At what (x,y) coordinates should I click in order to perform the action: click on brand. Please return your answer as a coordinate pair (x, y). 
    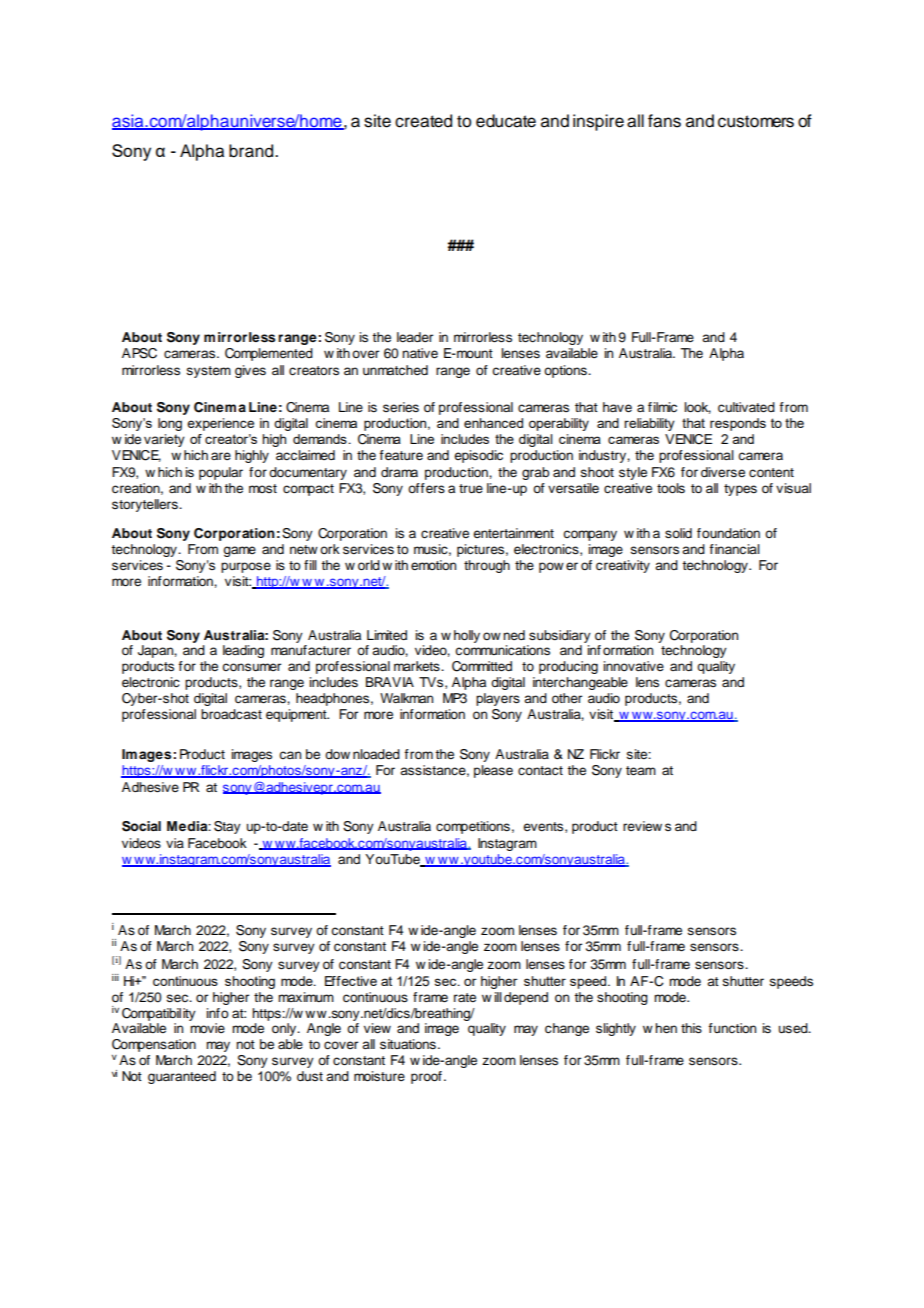
    Looking at the image, I should click on (252, 151).
